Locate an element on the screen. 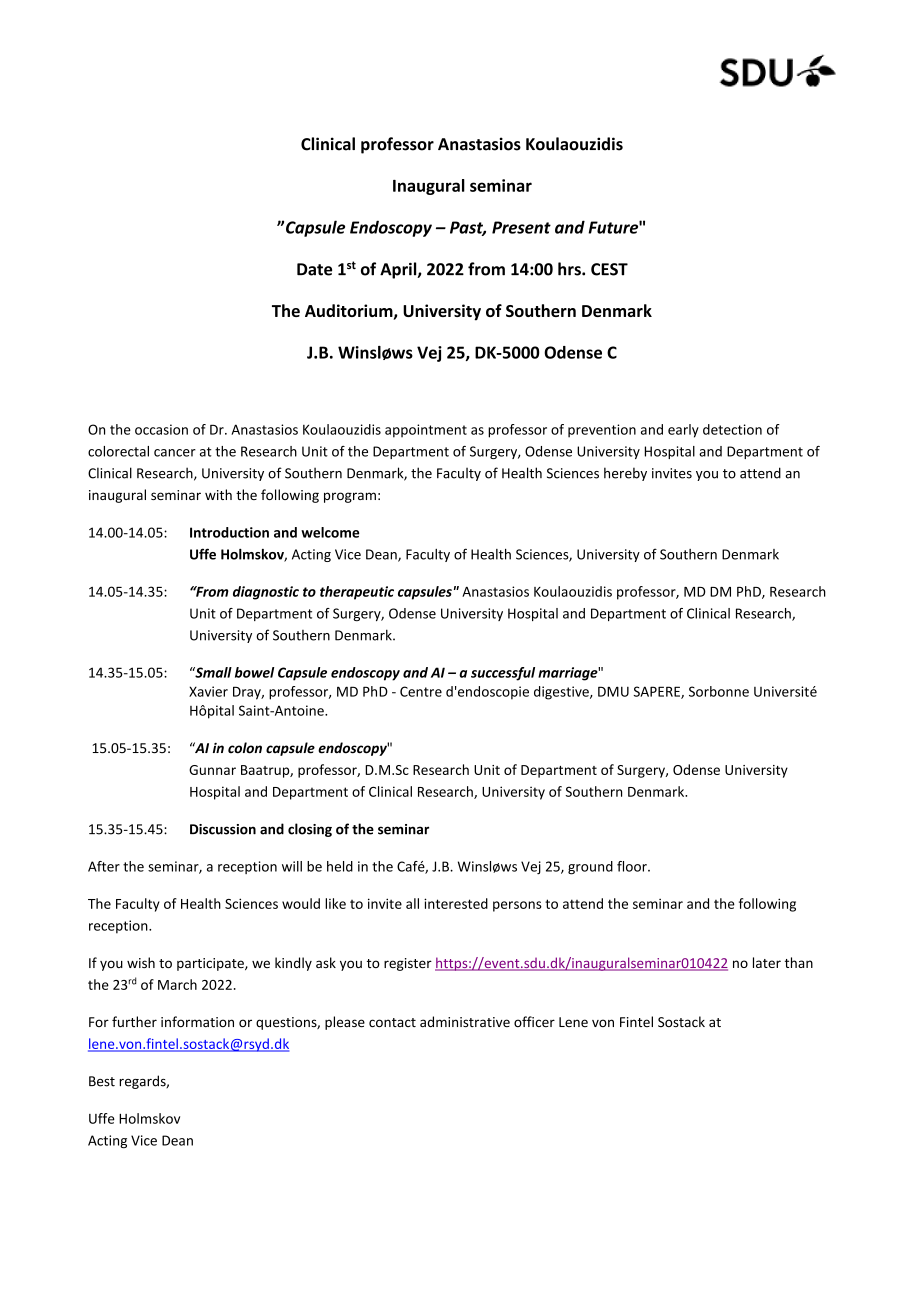 Image resolution: width=924 pixels, height=1308 pixels. successful is located at coordinates (503, 674).
